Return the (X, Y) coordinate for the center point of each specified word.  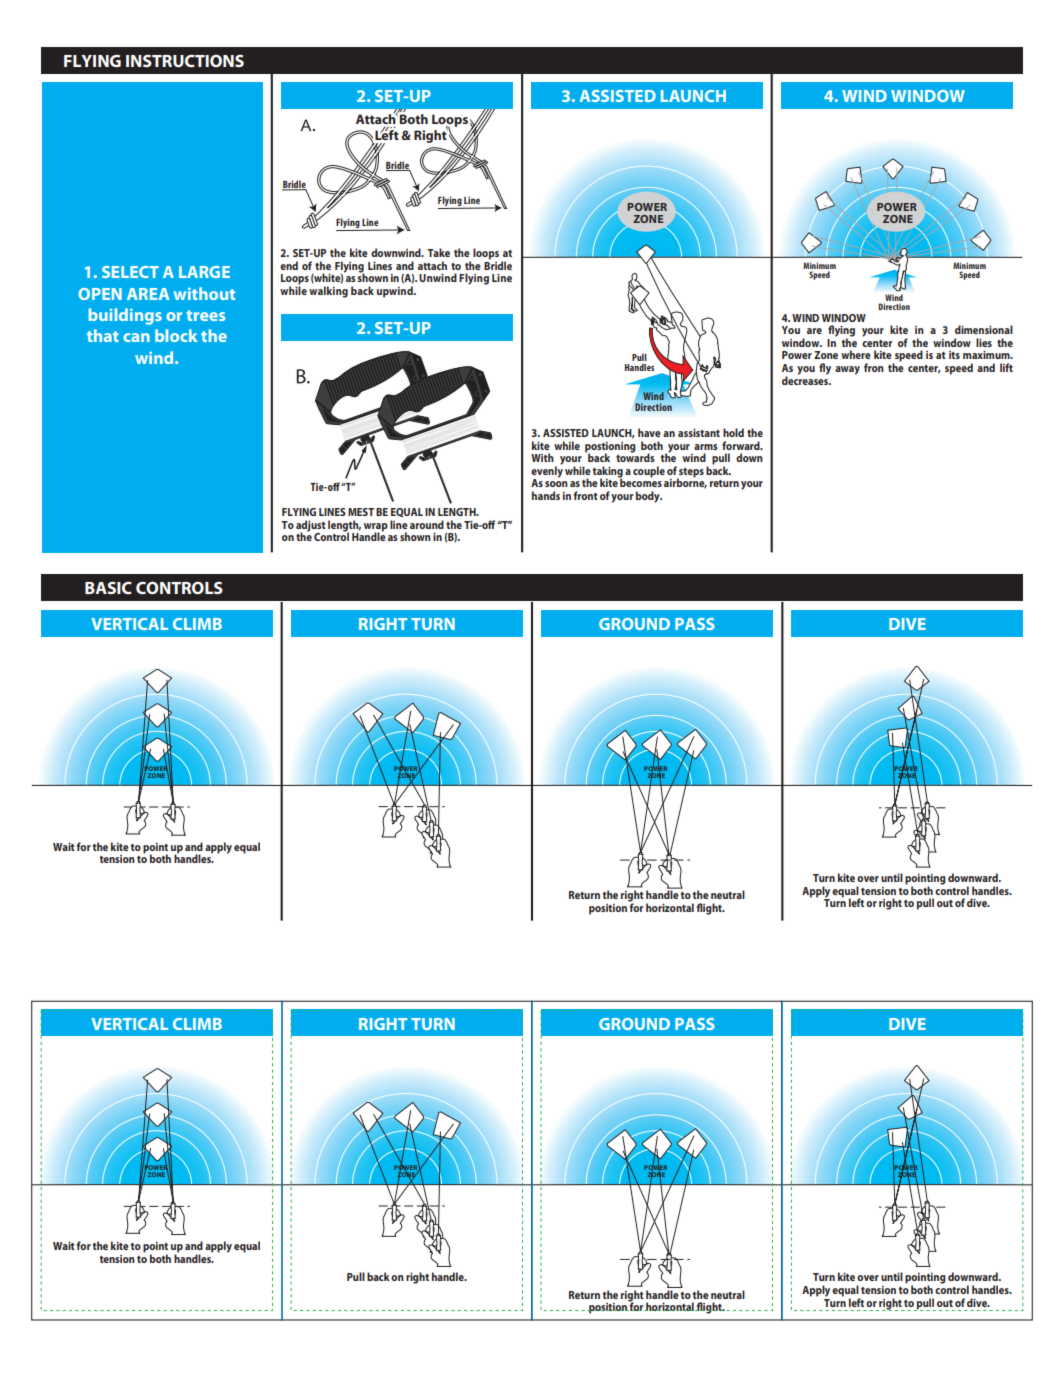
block (176, 335)
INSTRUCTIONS (185, 60)
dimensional (984, 329)
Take (438, 252)
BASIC (108, 588)
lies (984, 342)
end (289, 265)
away (847, 370)
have (649, 432)
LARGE (204, 272)
